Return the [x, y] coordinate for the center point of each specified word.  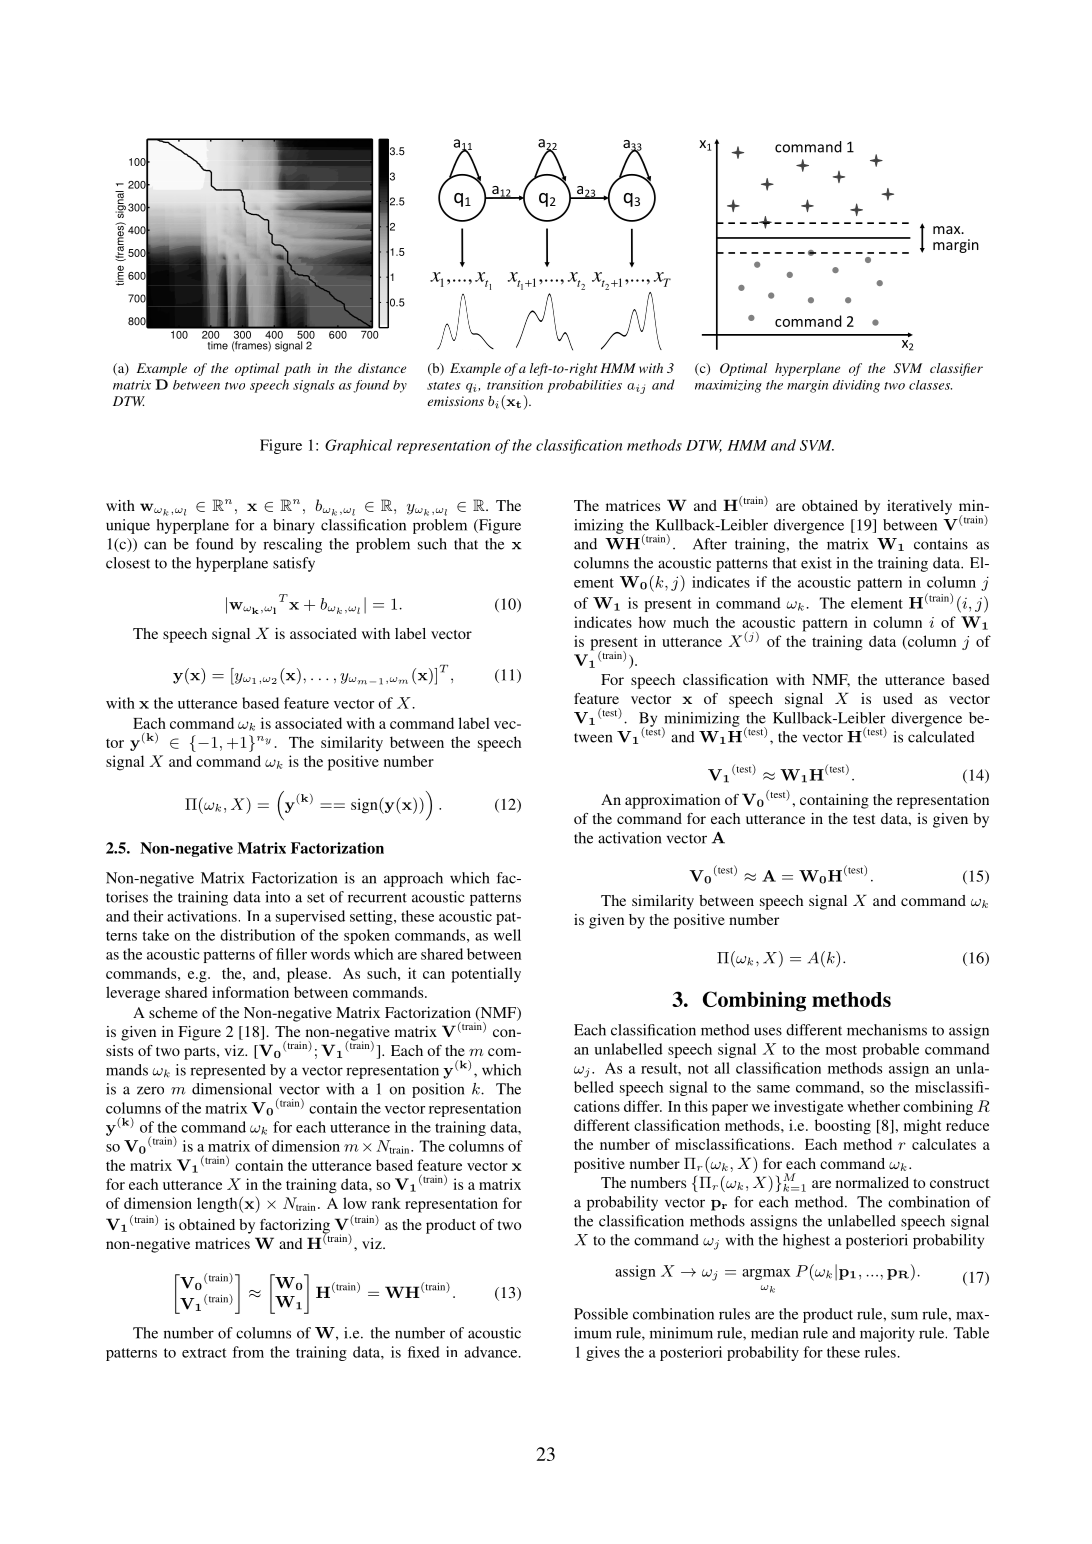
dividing [856, 386]
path [297, 369]
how [652, 622]
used [898, 698]
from [248, 1352]
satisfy [294, 564]
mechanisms [887, 1030]
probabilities [584, 386]
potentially [486, 975]
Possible [601, 1314]
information [250, 992]
